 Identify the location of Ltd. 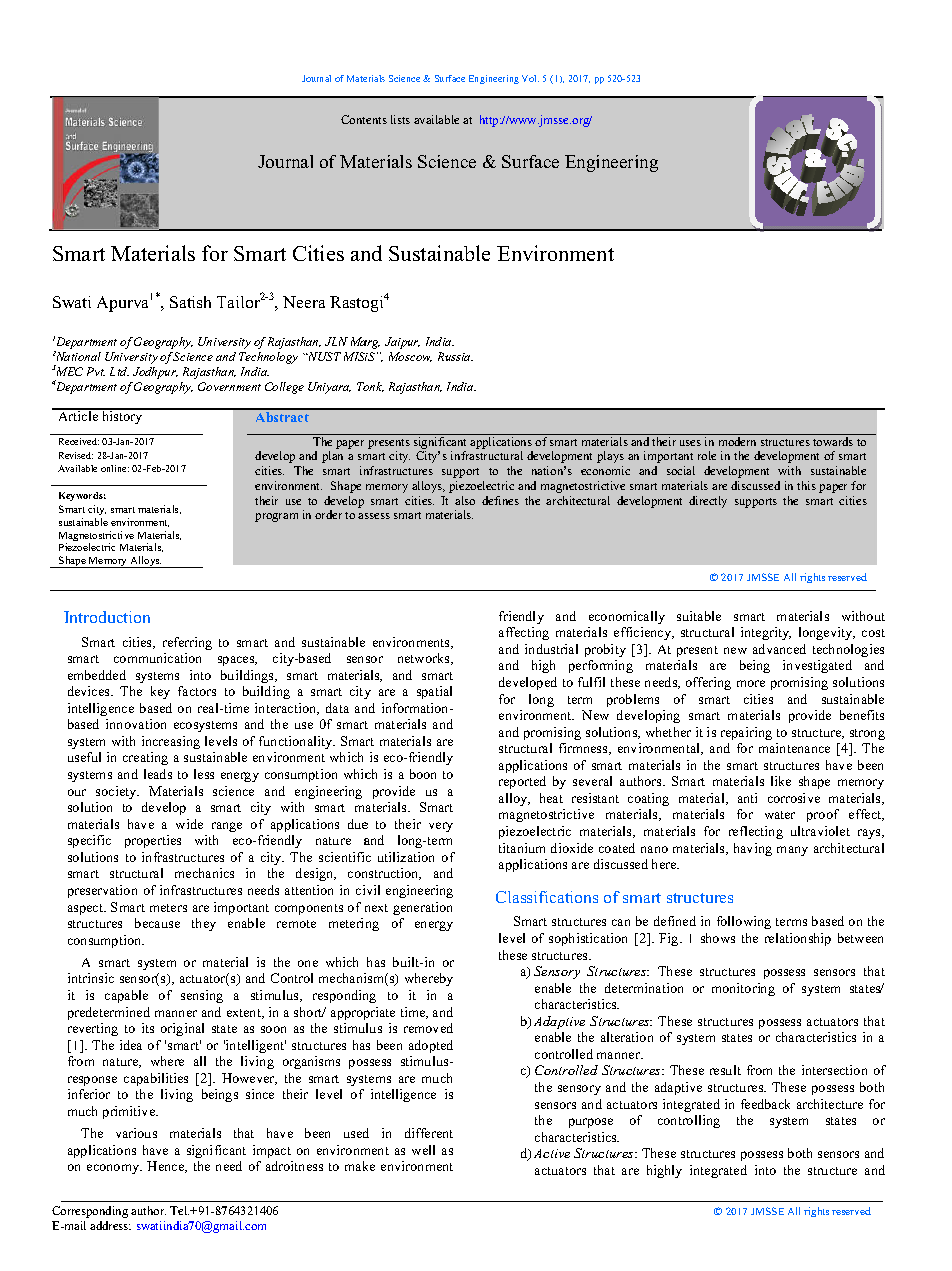
(119, 371).
